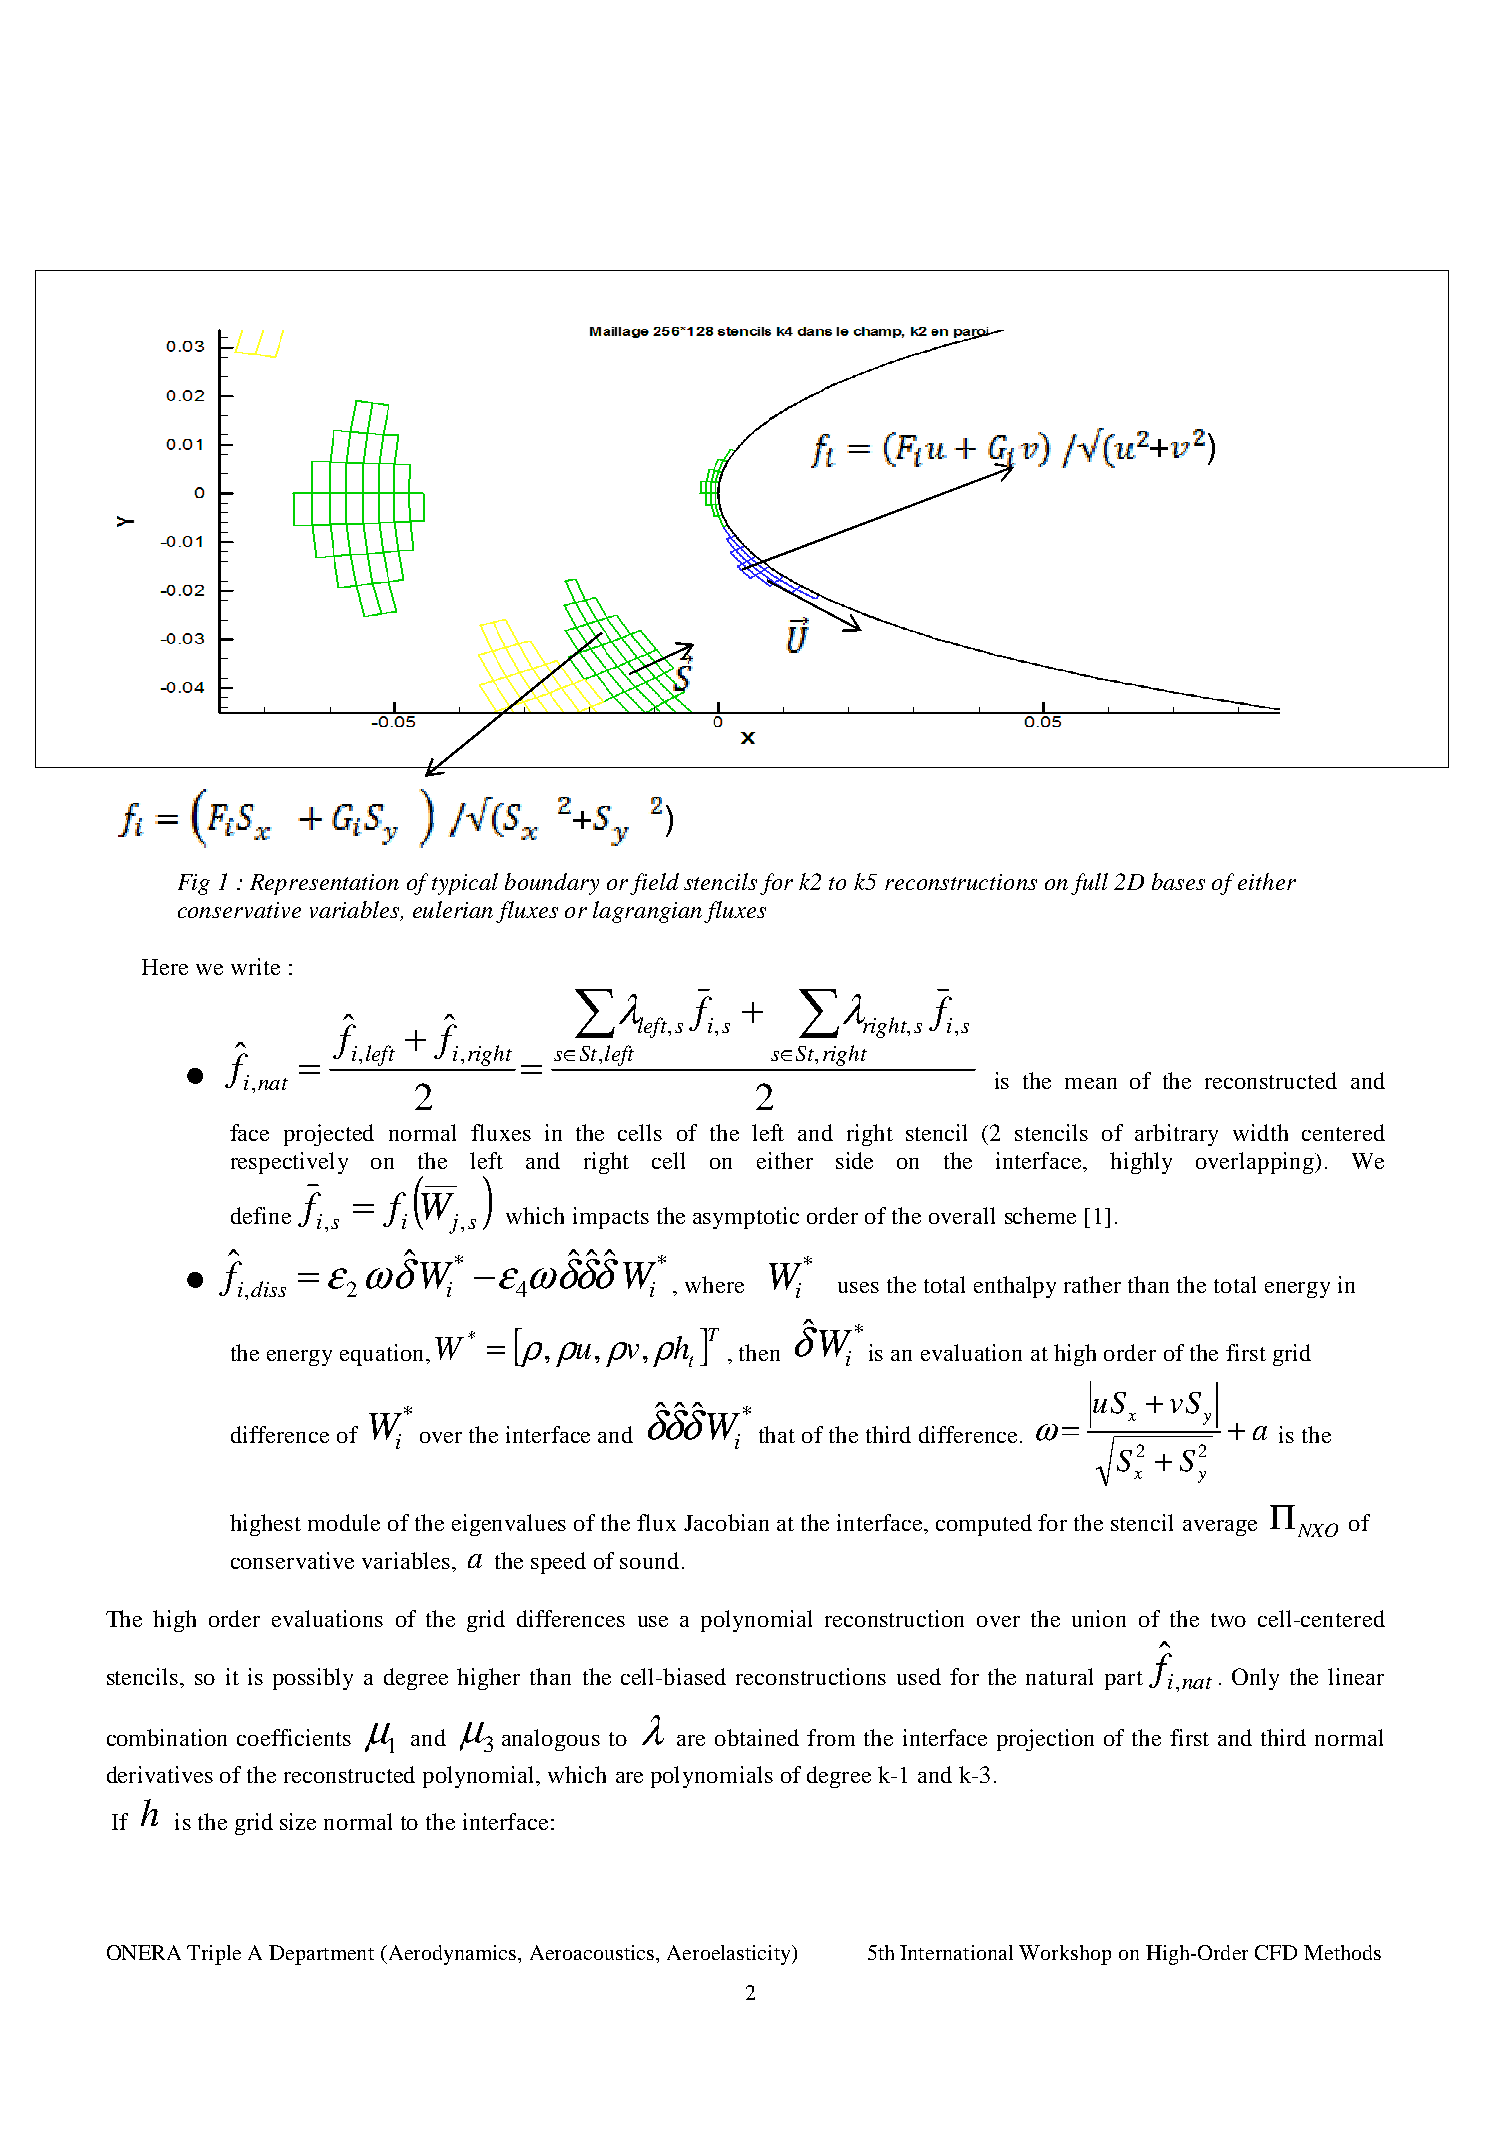  I want to click on lagrangian, so click(647, 912).
